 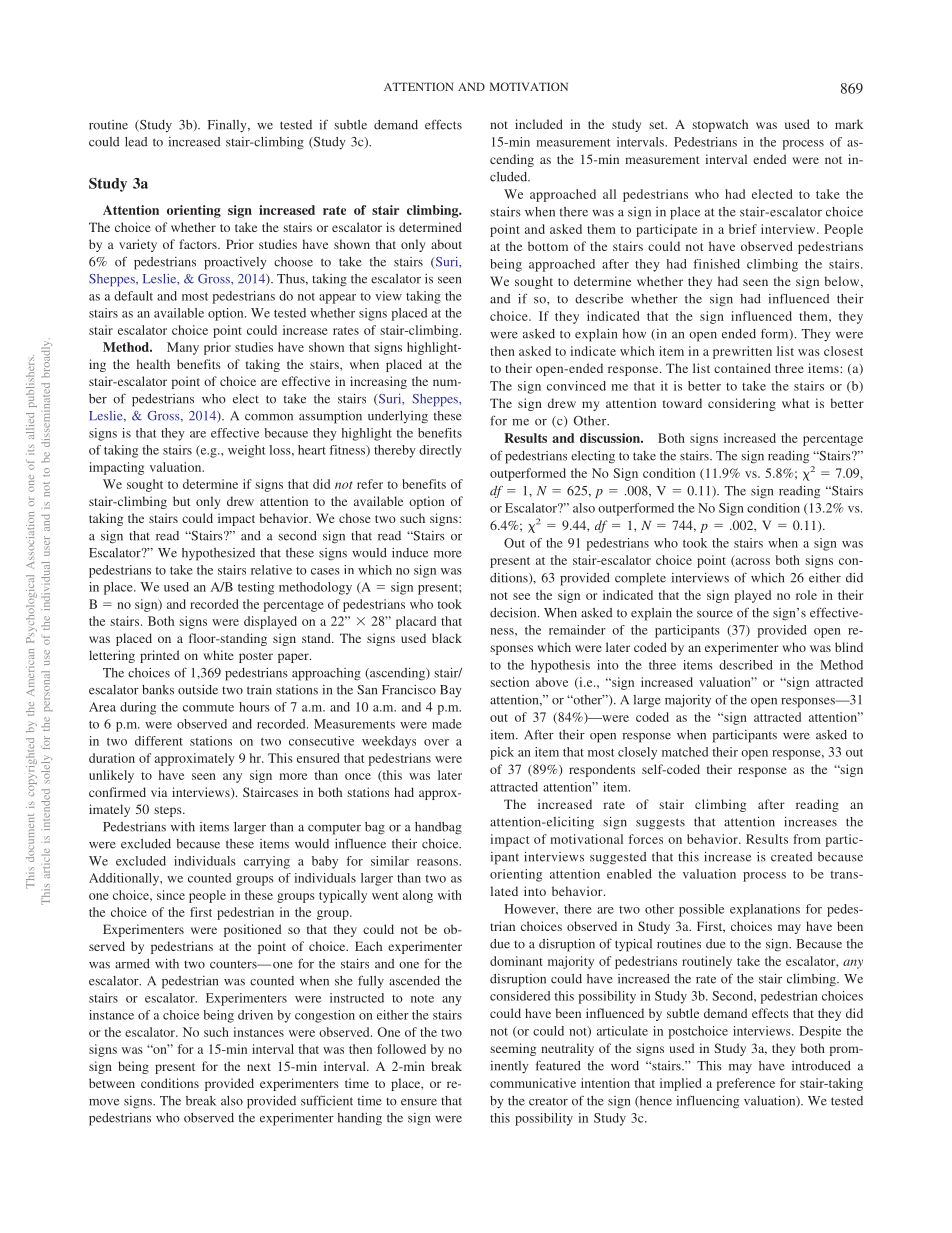 What do you see at coordinates (849, 124) in the document?
I see `mark` at bounding box center [849, 124].
